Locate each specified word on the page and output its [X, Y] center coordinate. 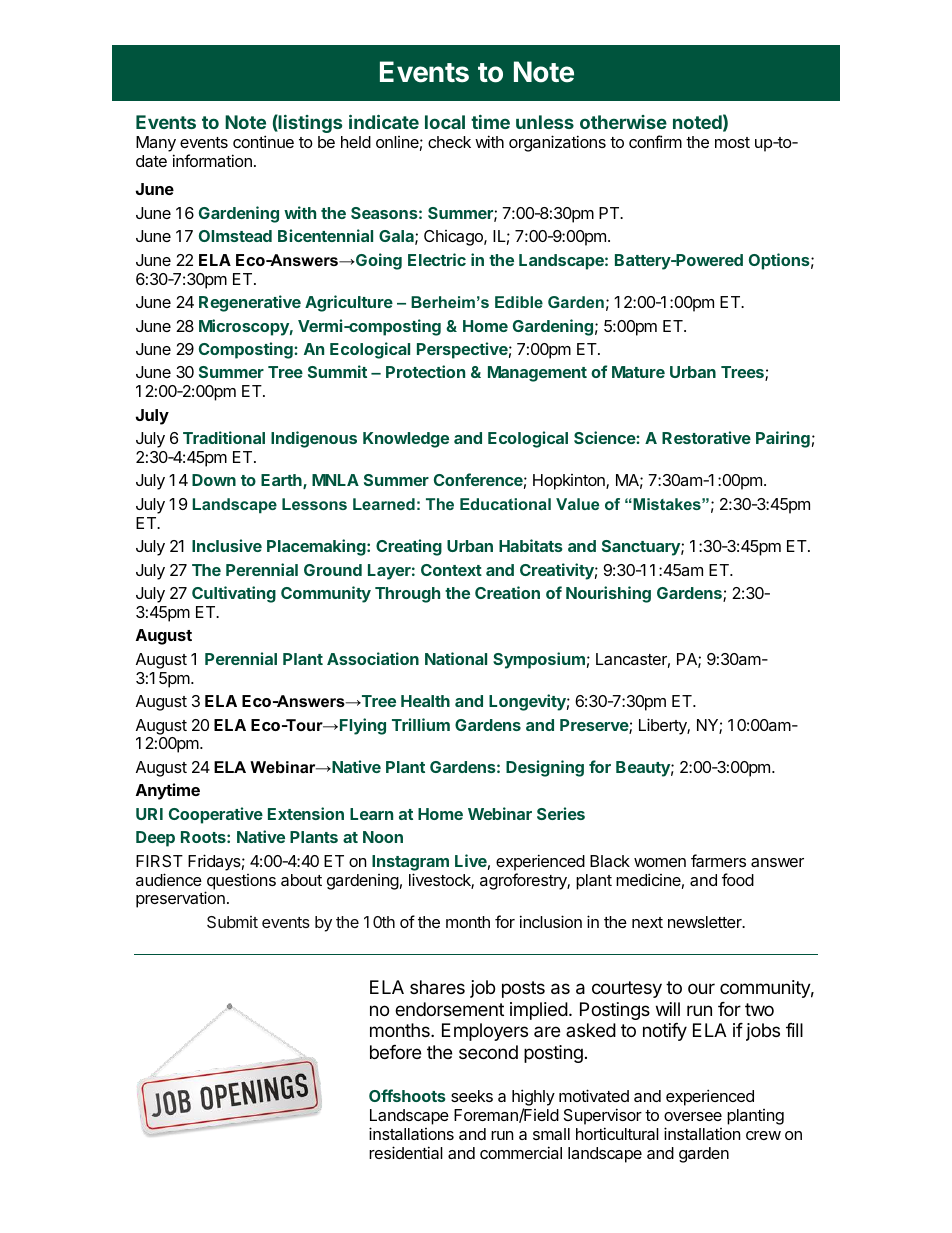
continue [263, 141]
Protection [425, 371]
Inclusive [227, 545]
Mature [638, 372]
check [449, 142]
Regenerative [250, 303]
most [732, 142]
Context [451, 570]
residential [406, 1152]
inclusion [551, 921]
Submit [232, 922]
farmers [718, 860]
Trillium [421, 724]
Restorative [706, 437]
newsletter [706, 922]
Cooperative [216, 815]
